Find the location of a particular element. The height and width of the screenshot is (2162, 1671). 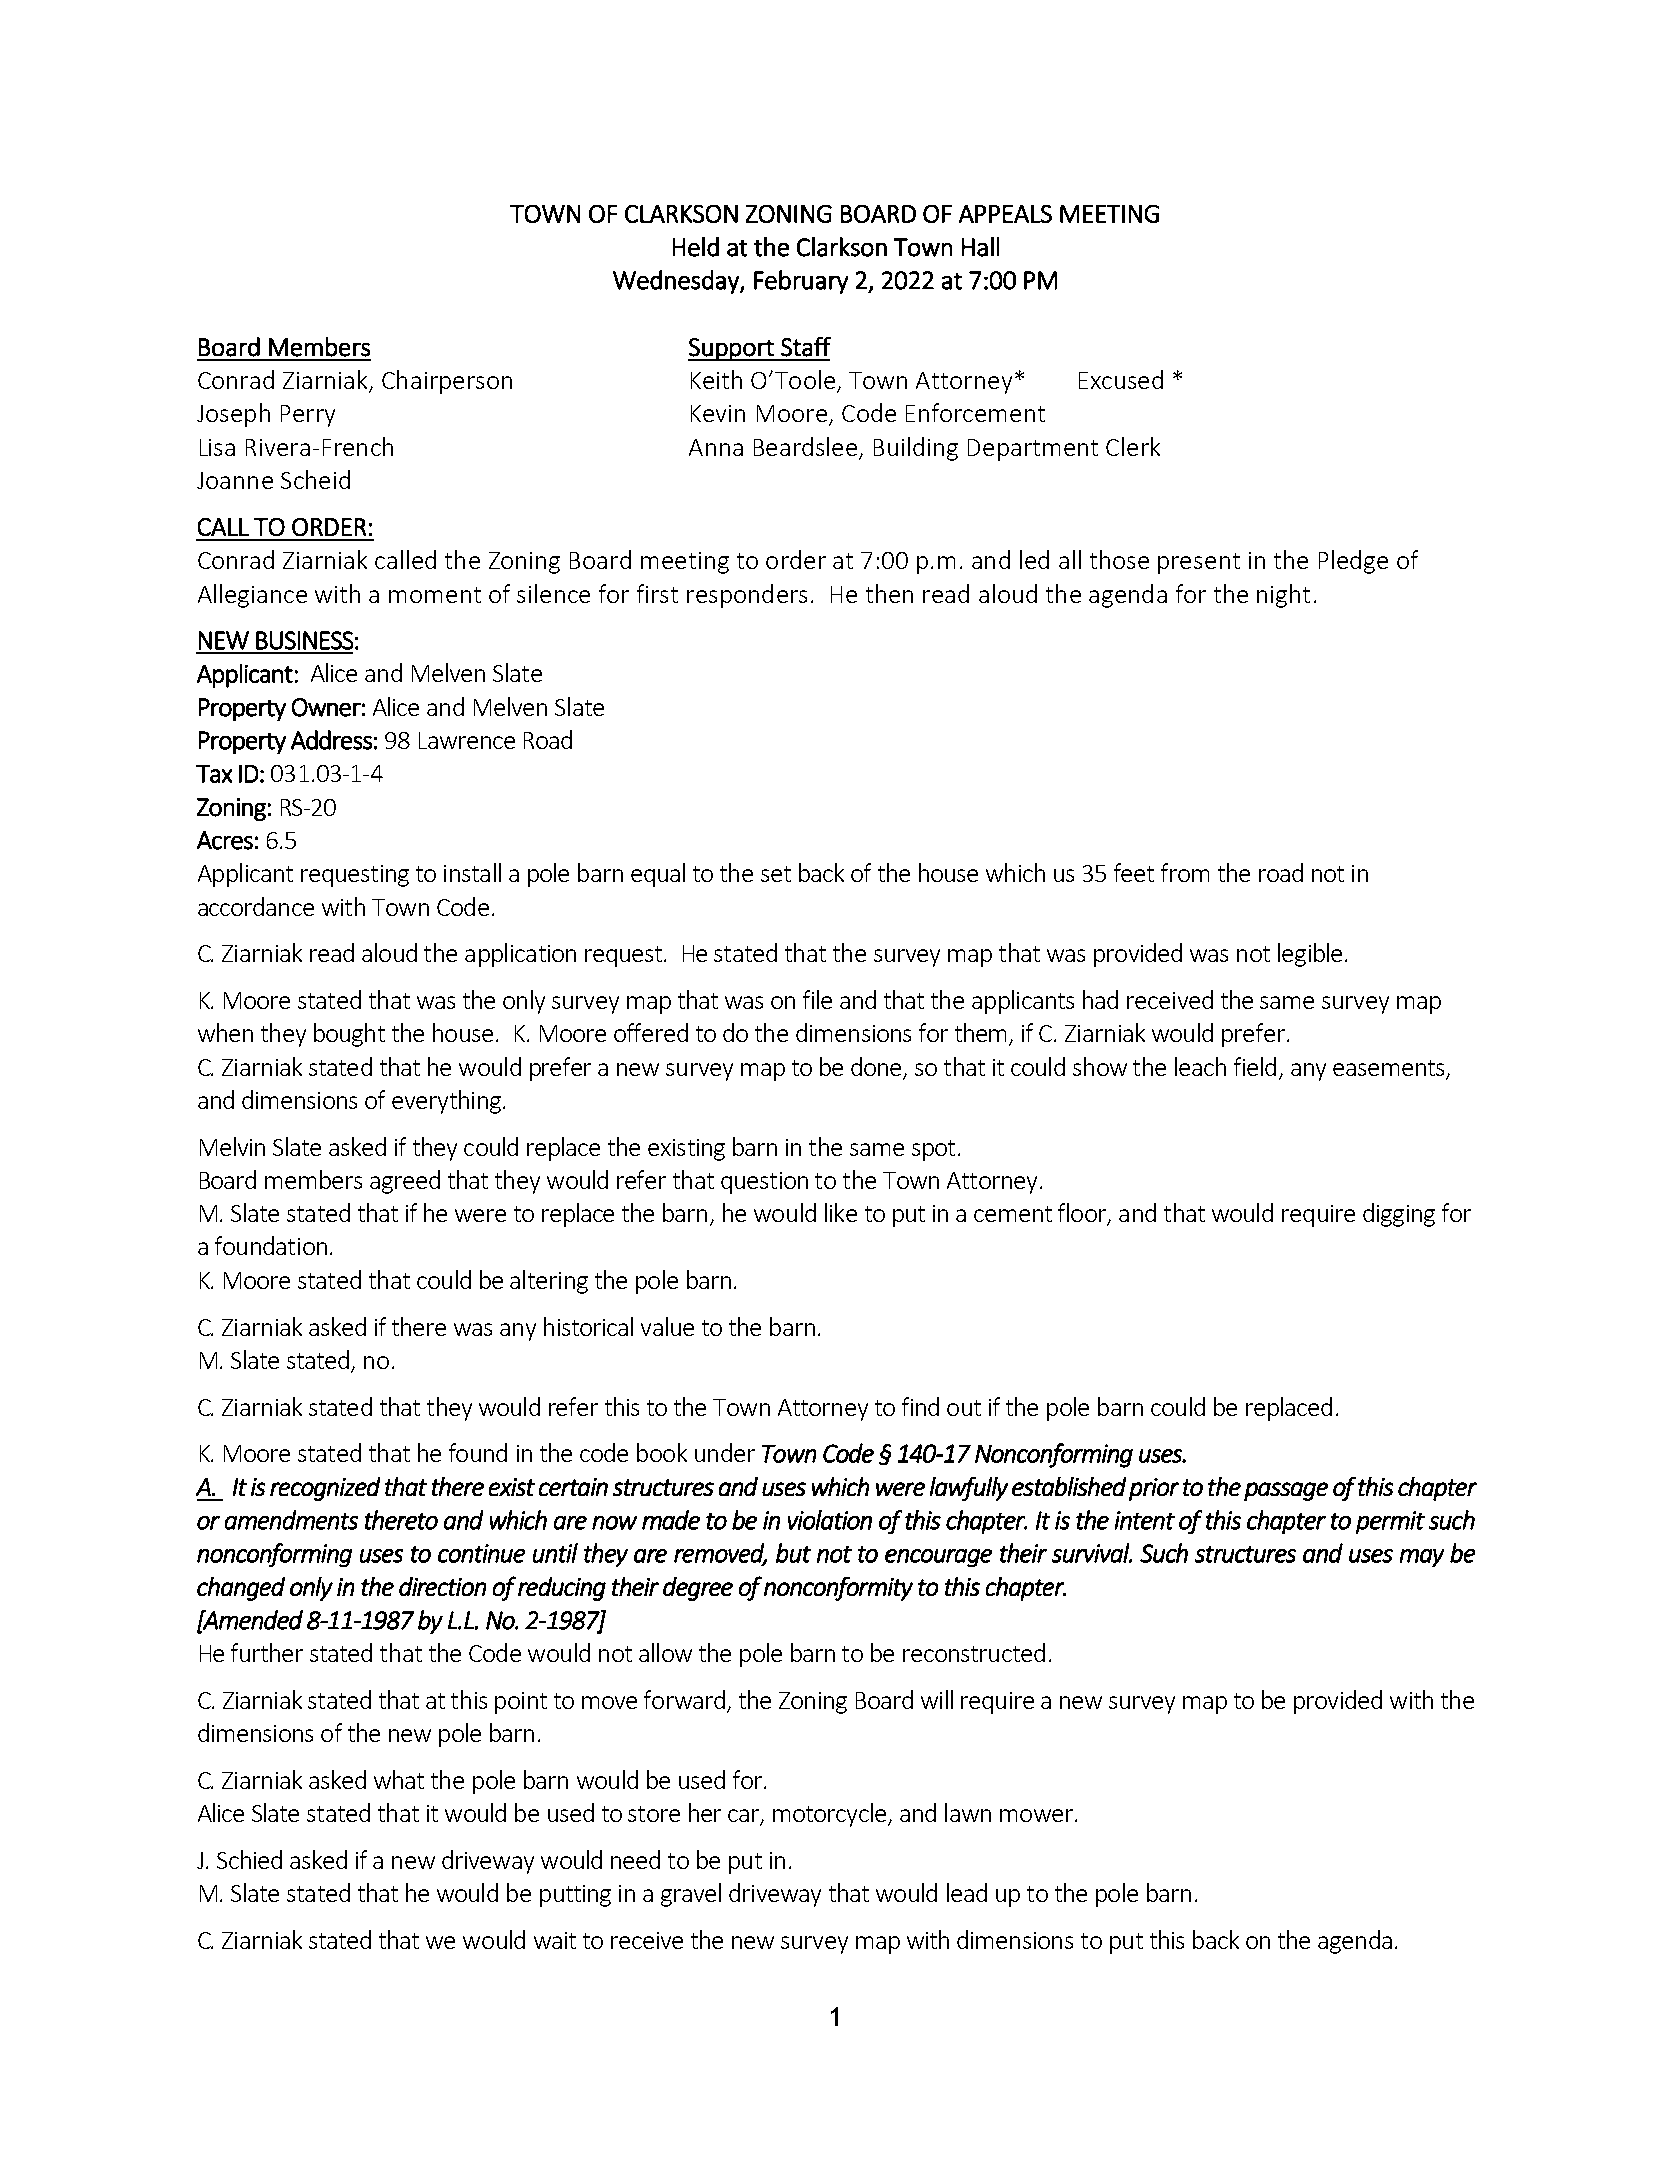

mower is located at coordinates (1036, 1815).
